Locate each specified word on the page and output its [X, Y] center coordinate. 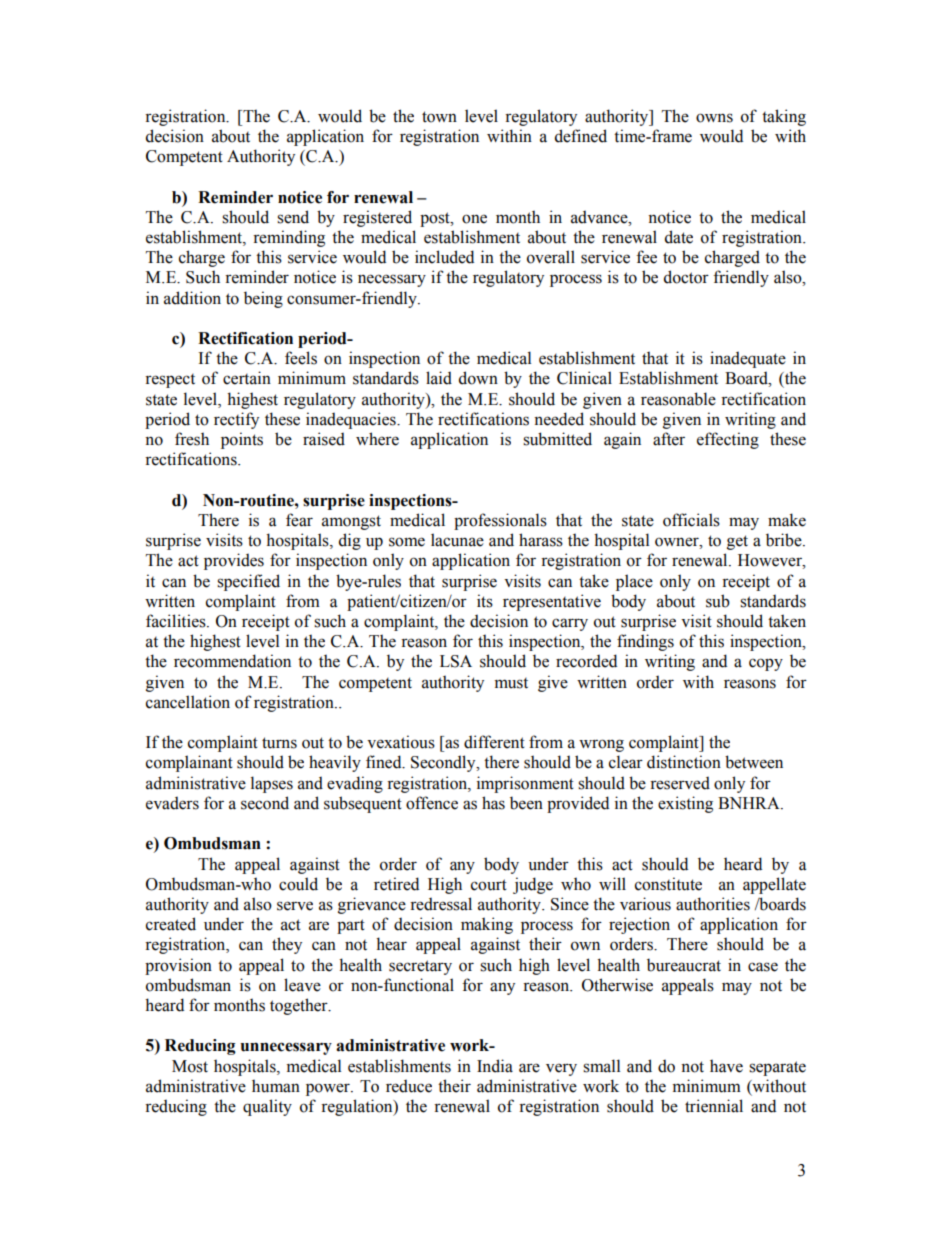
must [511, 683]
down [478, 378]
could [298, 884]
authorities [713, 904]
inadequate [748, 359]
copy [766, 664]
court [489, 885]
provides [234, 561]
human [276, 1086]
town [439, 117]
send [293, 217]
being [263, 299]
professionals [500, 521]
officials [691, 520]
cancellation [188, 702]
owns [714, 118]
